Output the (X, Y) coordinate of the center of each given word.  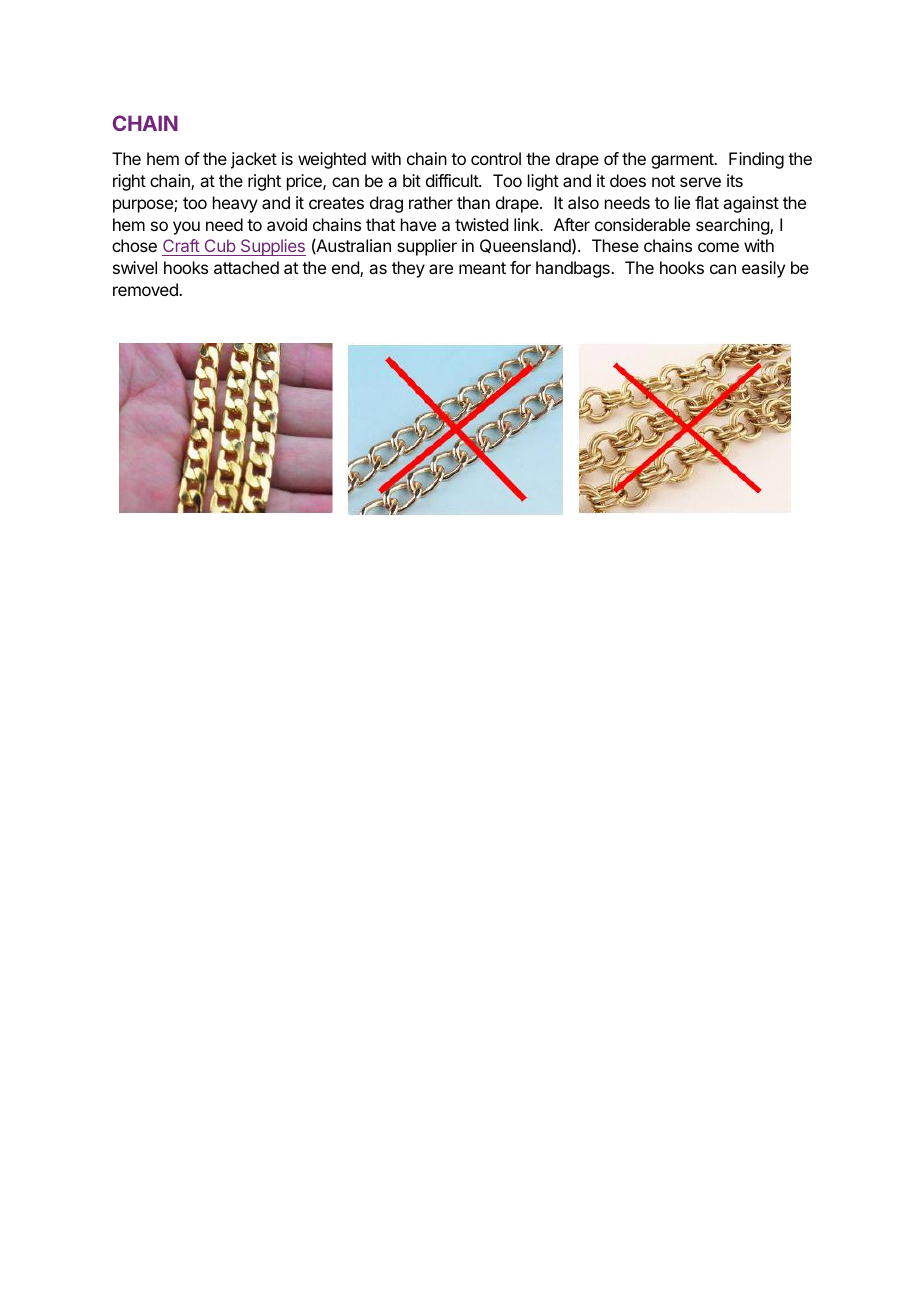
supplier (427, 247)
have (418, 224)
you (186, 228)
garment (683, 161)
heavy (235, 204)
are (441, 269)
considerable (642, 224)
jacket (254, 160)
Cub (219, 247)
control (496, 158)
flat (707, 202)
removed (146, 289)
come (718, 247)
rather (431, 202)
